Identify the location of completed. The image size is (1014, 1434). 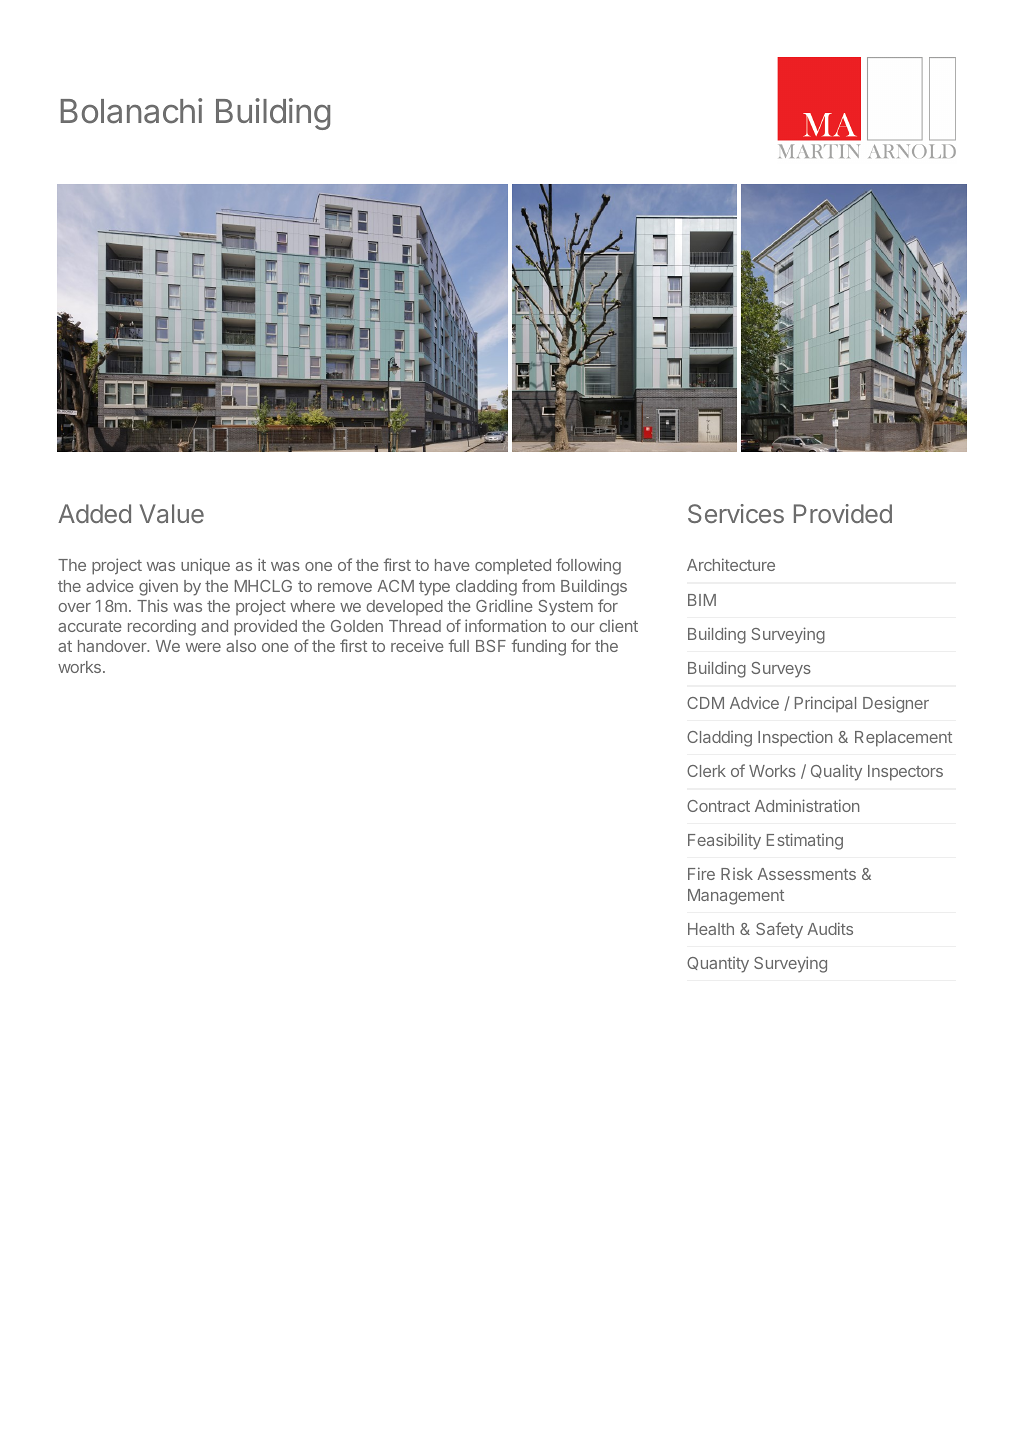
(513, 566).
